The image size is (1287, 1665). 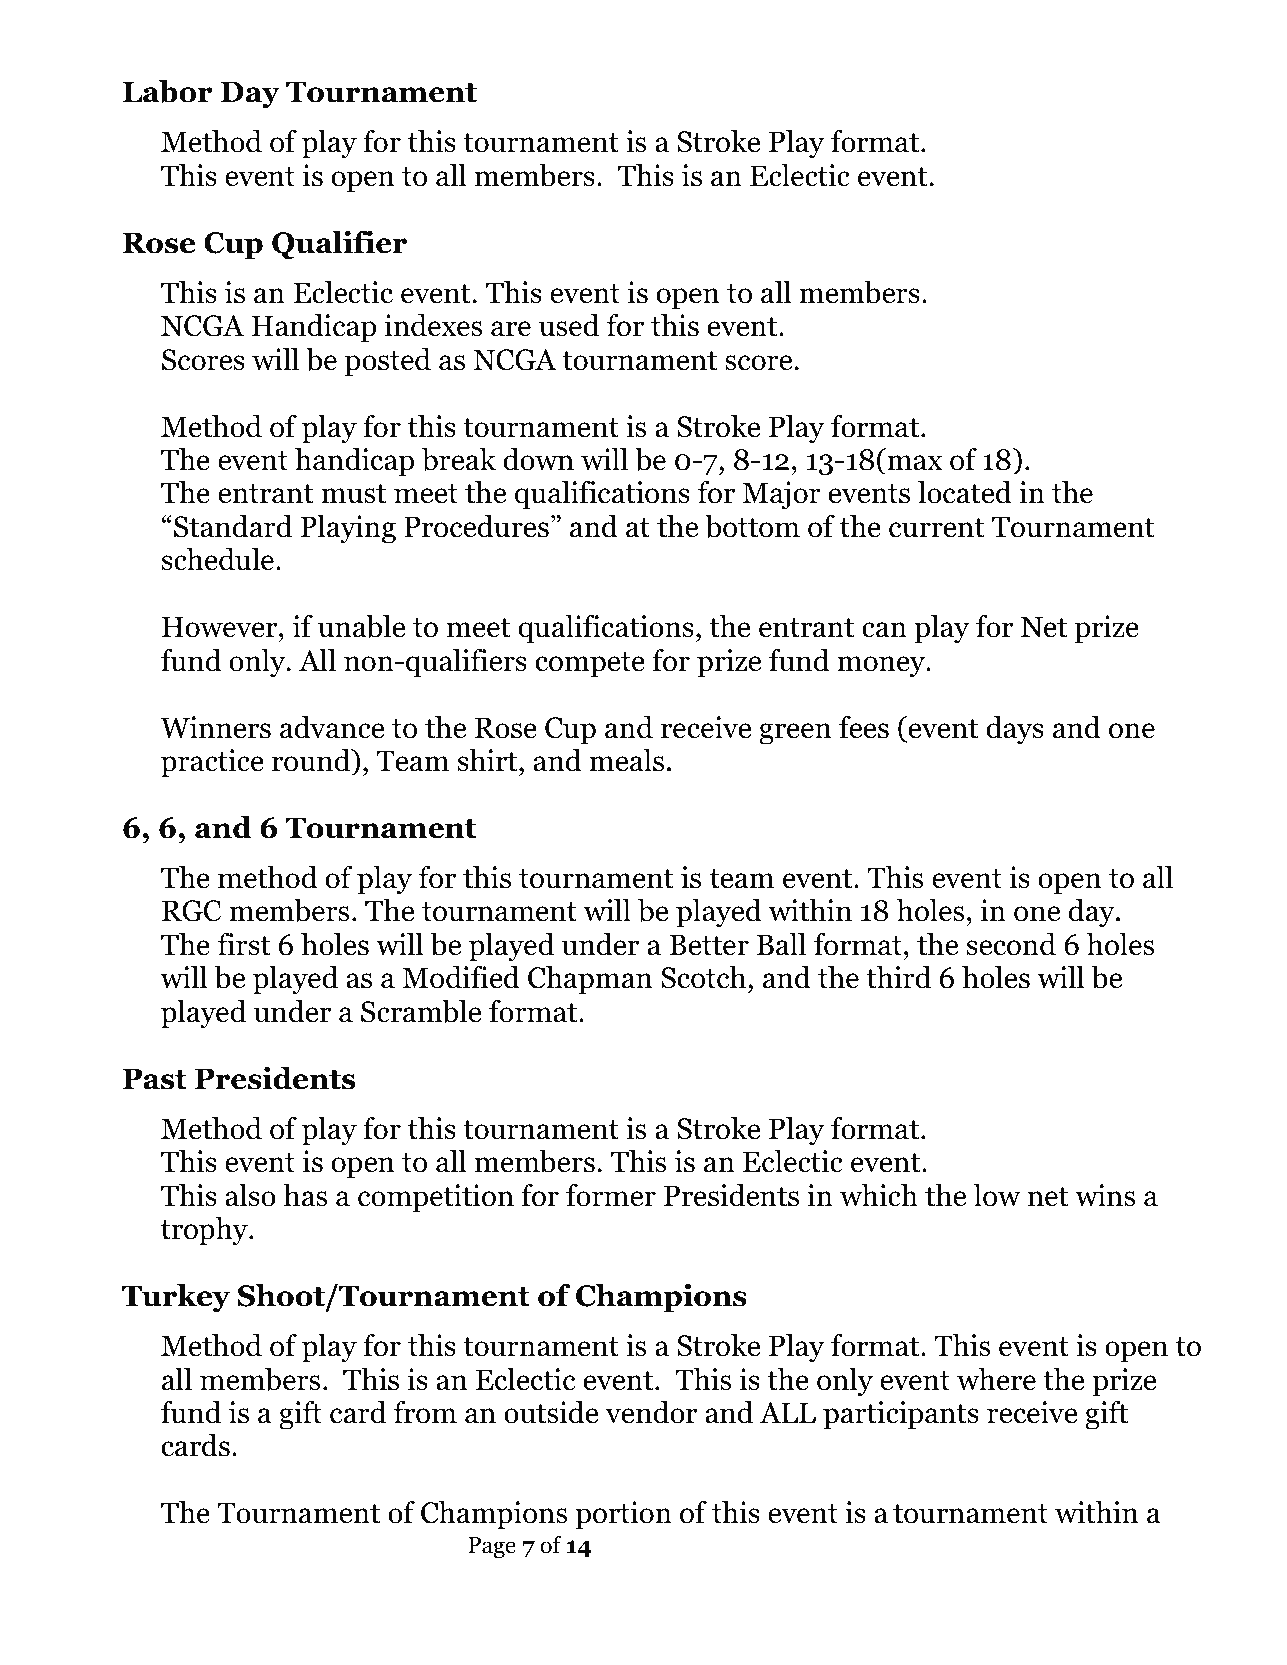 I want to click on compete, so click(x=590, y=665).
